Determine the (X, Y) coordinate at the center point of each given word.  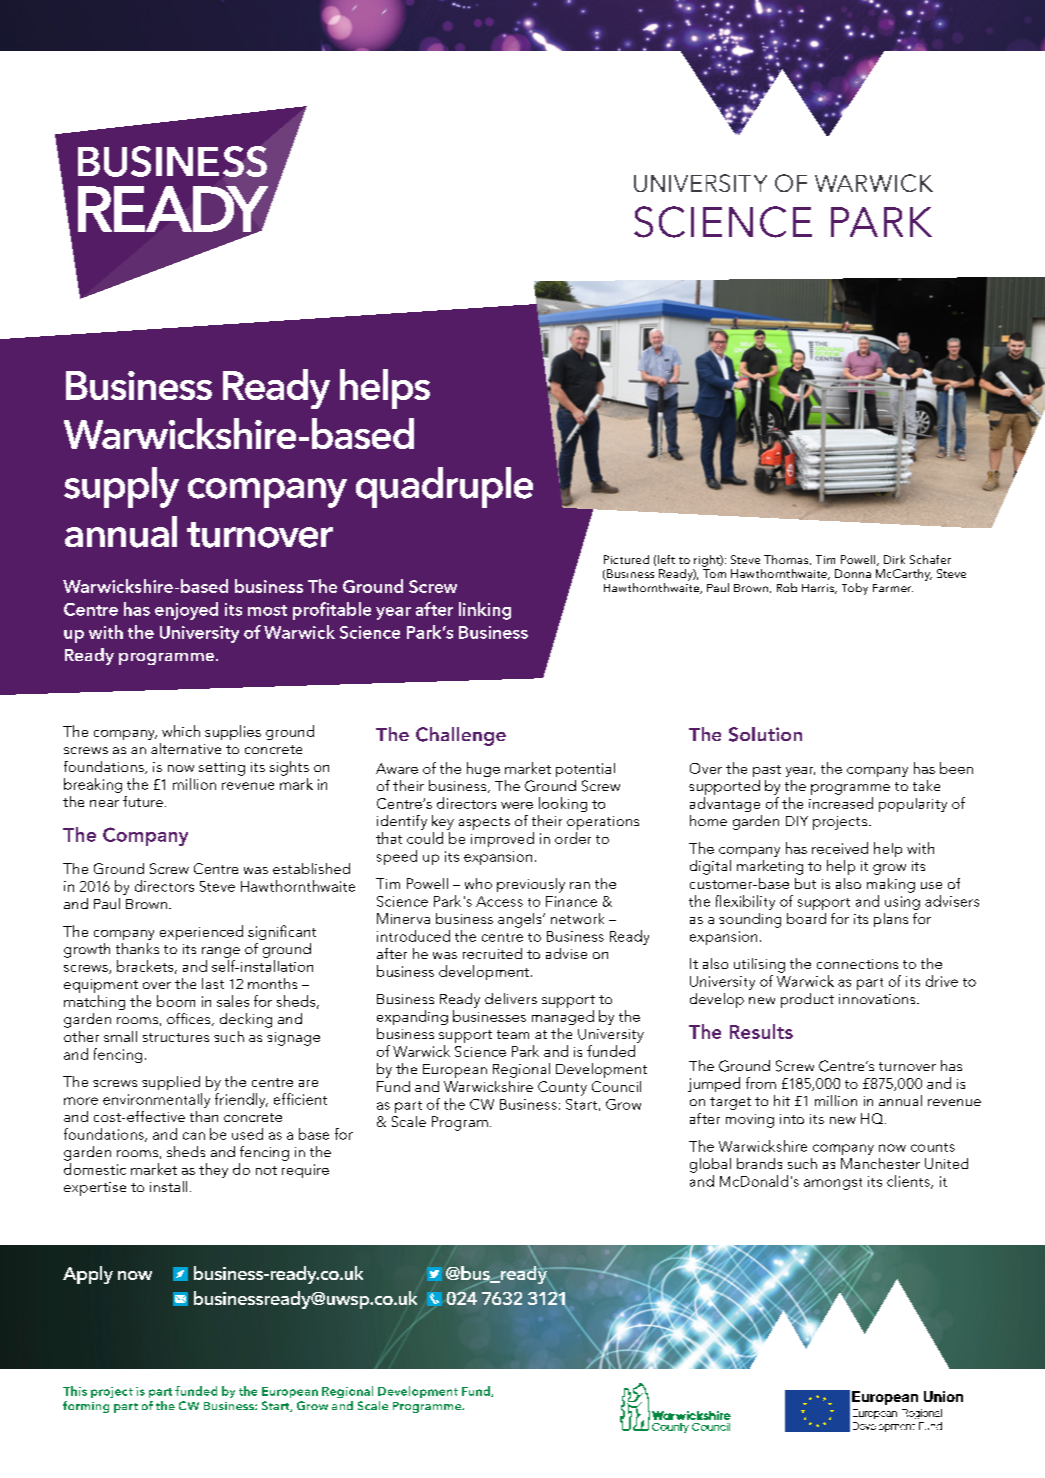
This (75, 1391)
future (143, 801)
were (517, 805)
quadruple (444, 487)
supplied (171, 1083)
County (562, 1088)
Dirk (894, 559)
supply (121, 487)
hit (782, 1100)
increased (841, 803)
